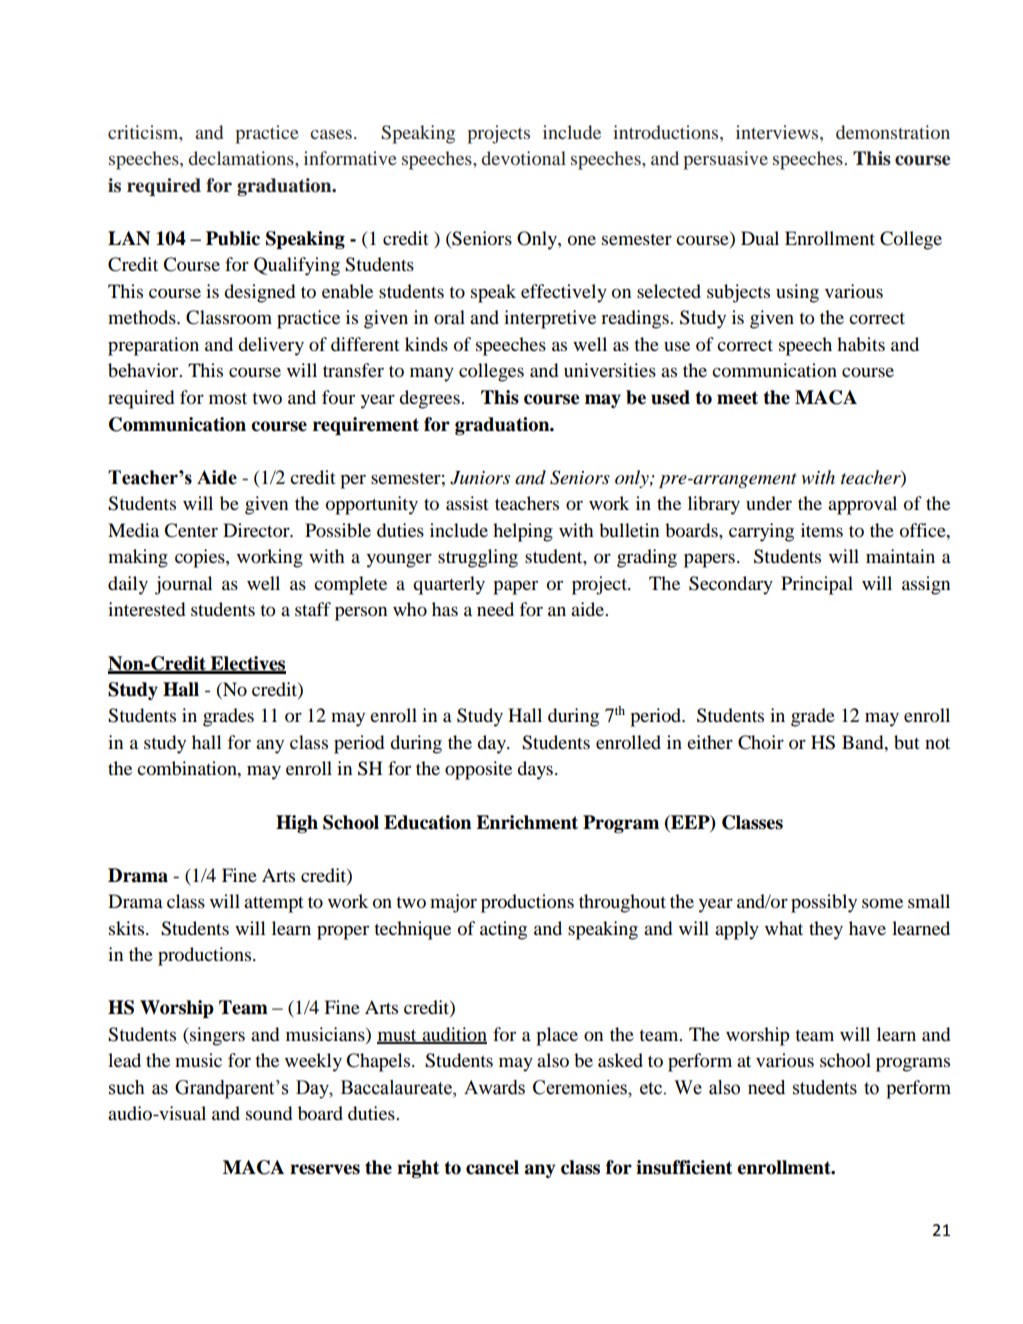  What do you see at coordinates (480, 478) in the page?
I see `Juniors` at bounding box center [480, 478].
